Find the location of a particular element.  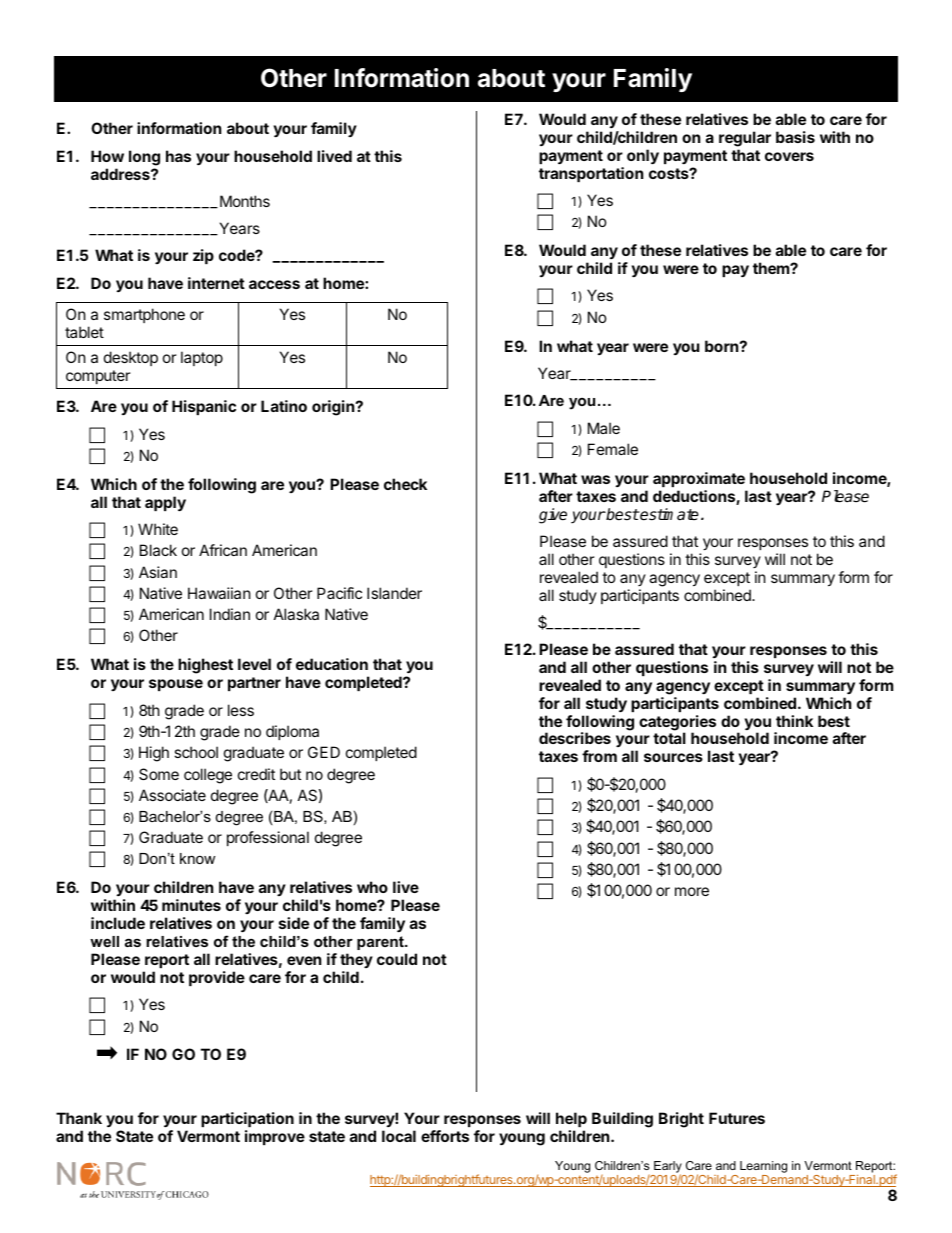

has is located at coordinates (178, 156).
